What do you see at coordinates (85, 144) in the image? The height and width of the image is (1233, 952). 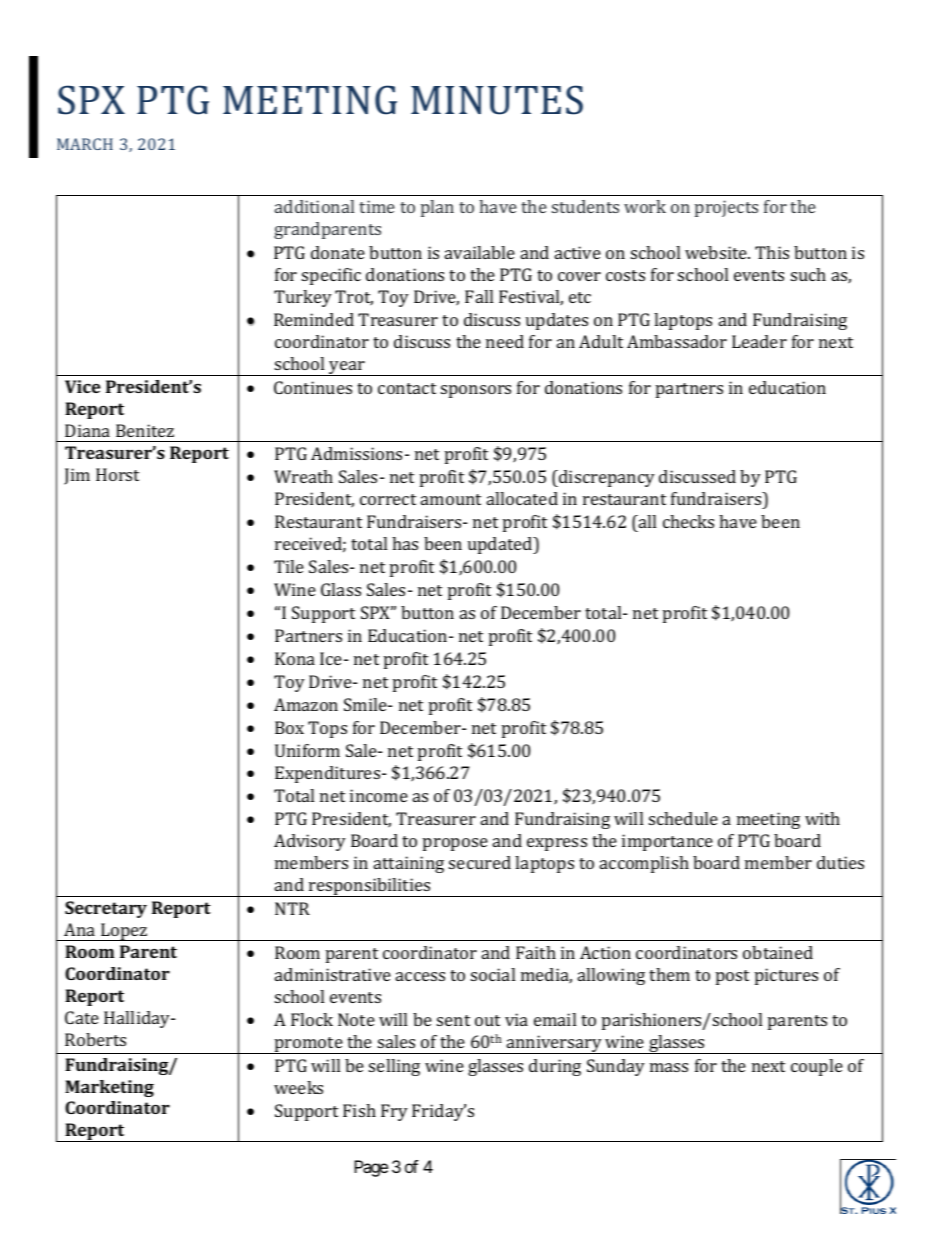 I see `MARCH` at bounding box center [85, 144].
